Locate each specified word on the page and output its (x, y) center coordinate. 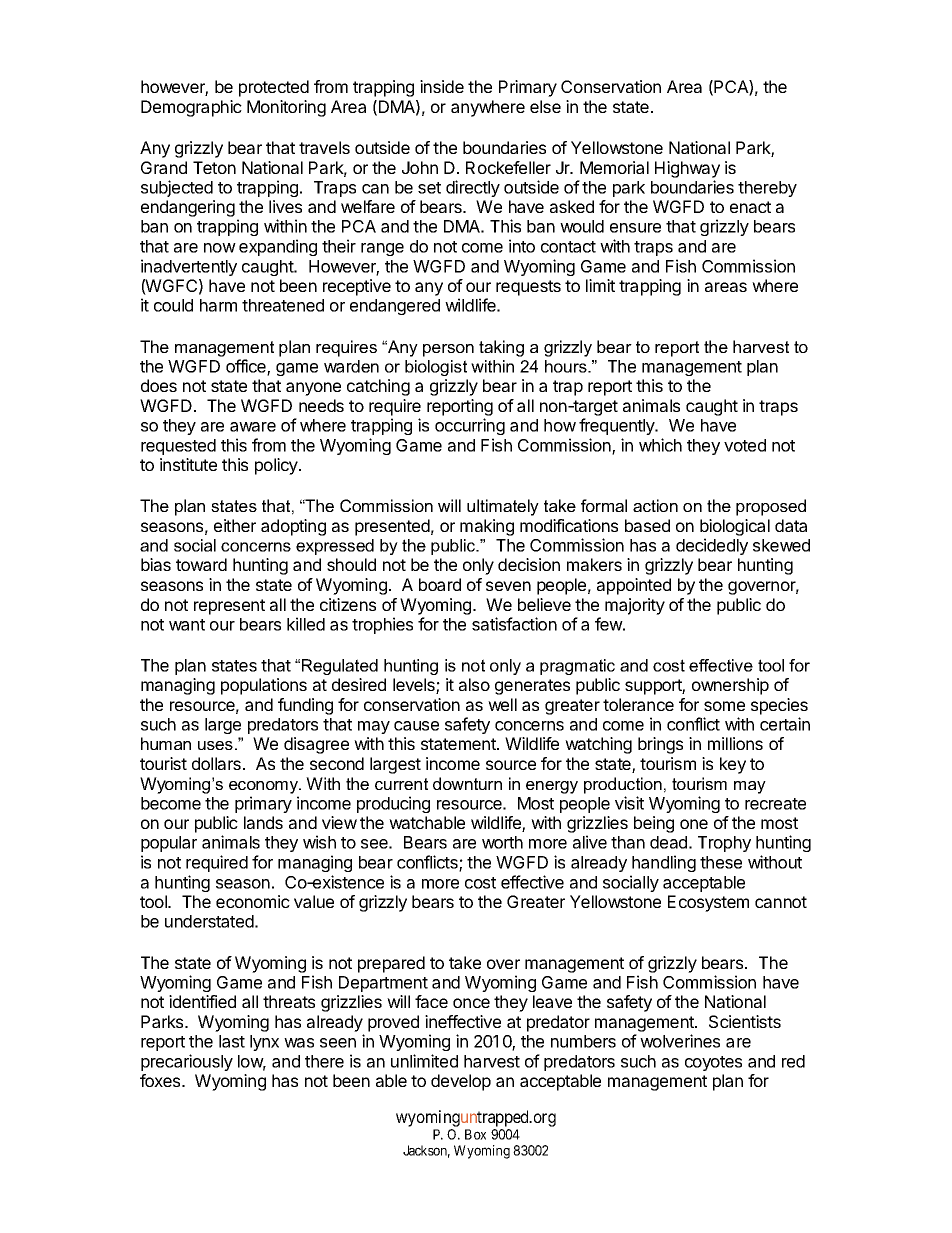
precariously (187, 1062)
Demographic (191, 108)
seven (508, 586)
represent (229, 607)
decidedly (712, 546)
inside (442, 86)
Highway (687, 169)
